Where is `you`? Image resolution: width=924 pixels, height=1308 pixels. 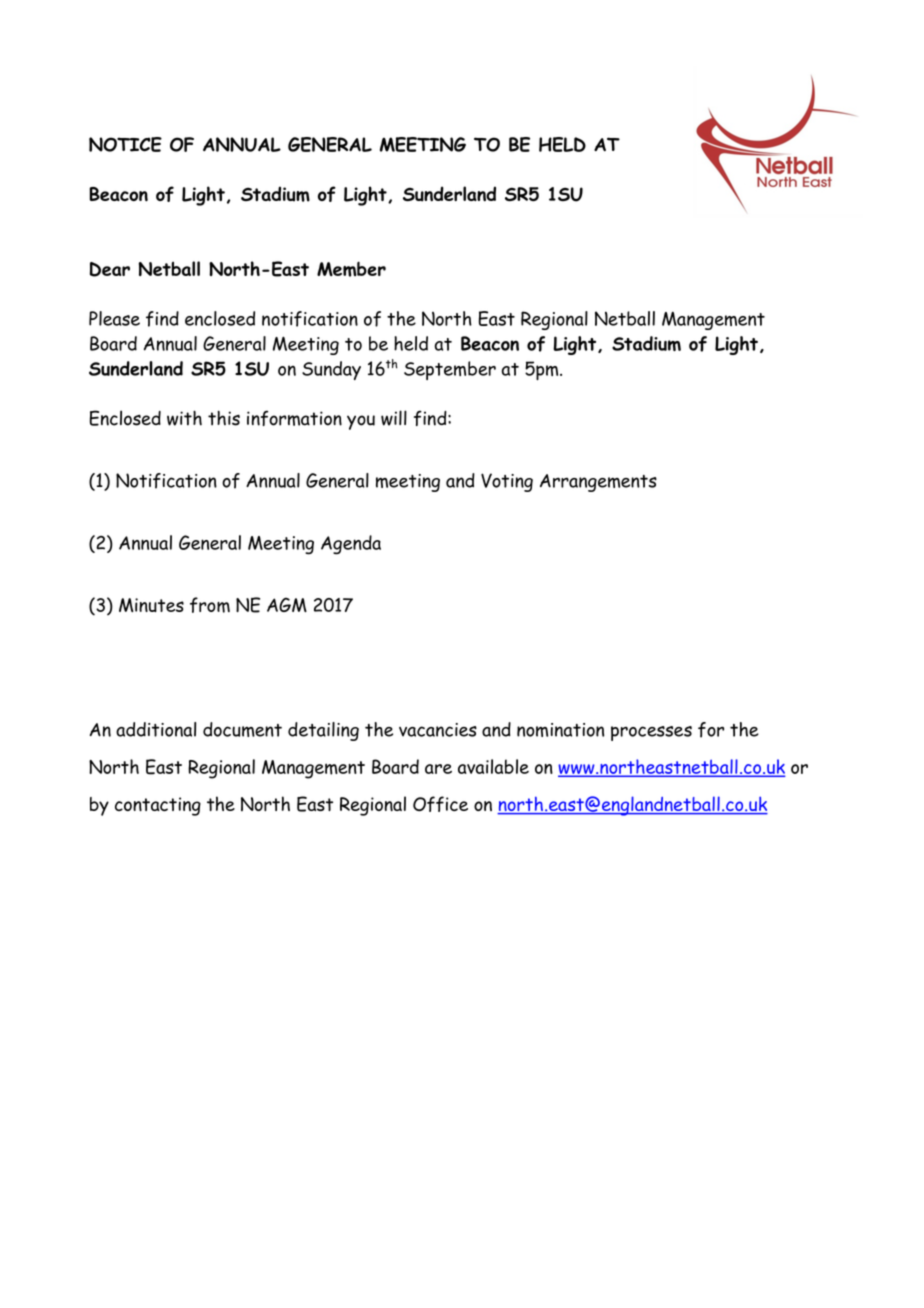
you is located at coordinates (361, 422).
